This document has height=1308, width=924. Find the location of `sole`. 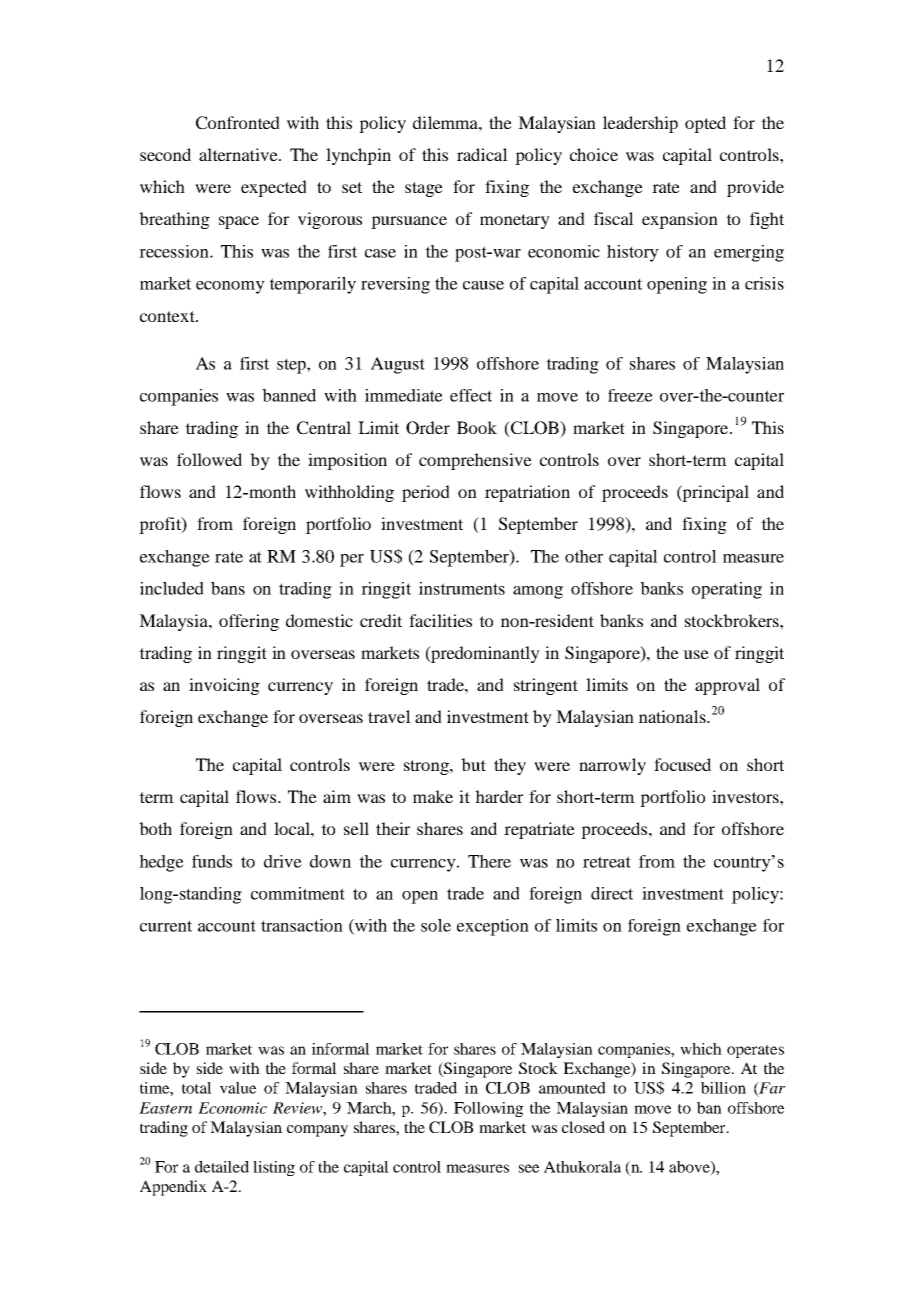

sole is located at coordinates (436, 925).
